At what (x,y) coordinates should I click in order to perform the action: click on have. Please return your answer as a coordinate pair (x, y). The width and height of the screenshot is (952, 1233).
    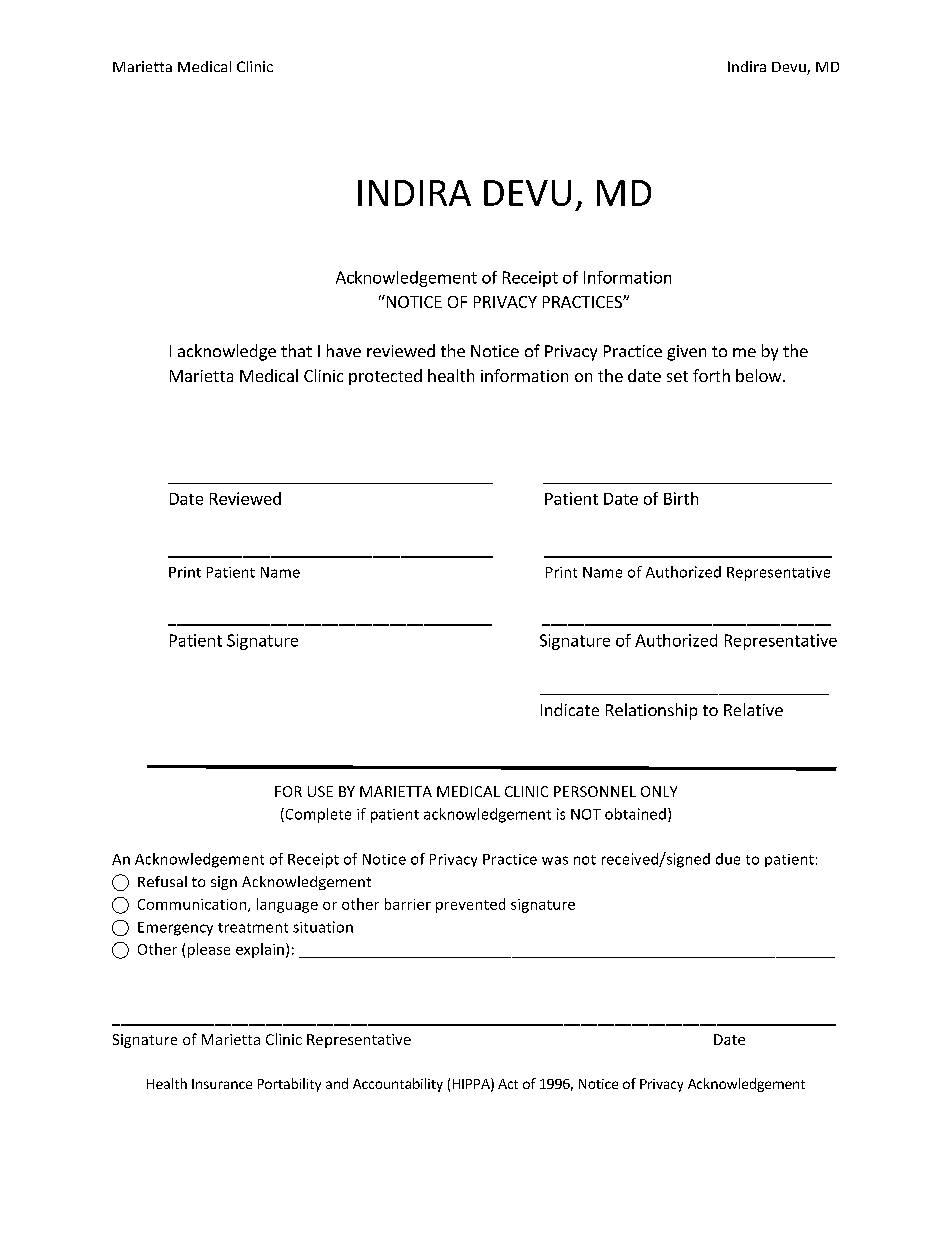
    Looking at the image, I should click on (344, 350).
